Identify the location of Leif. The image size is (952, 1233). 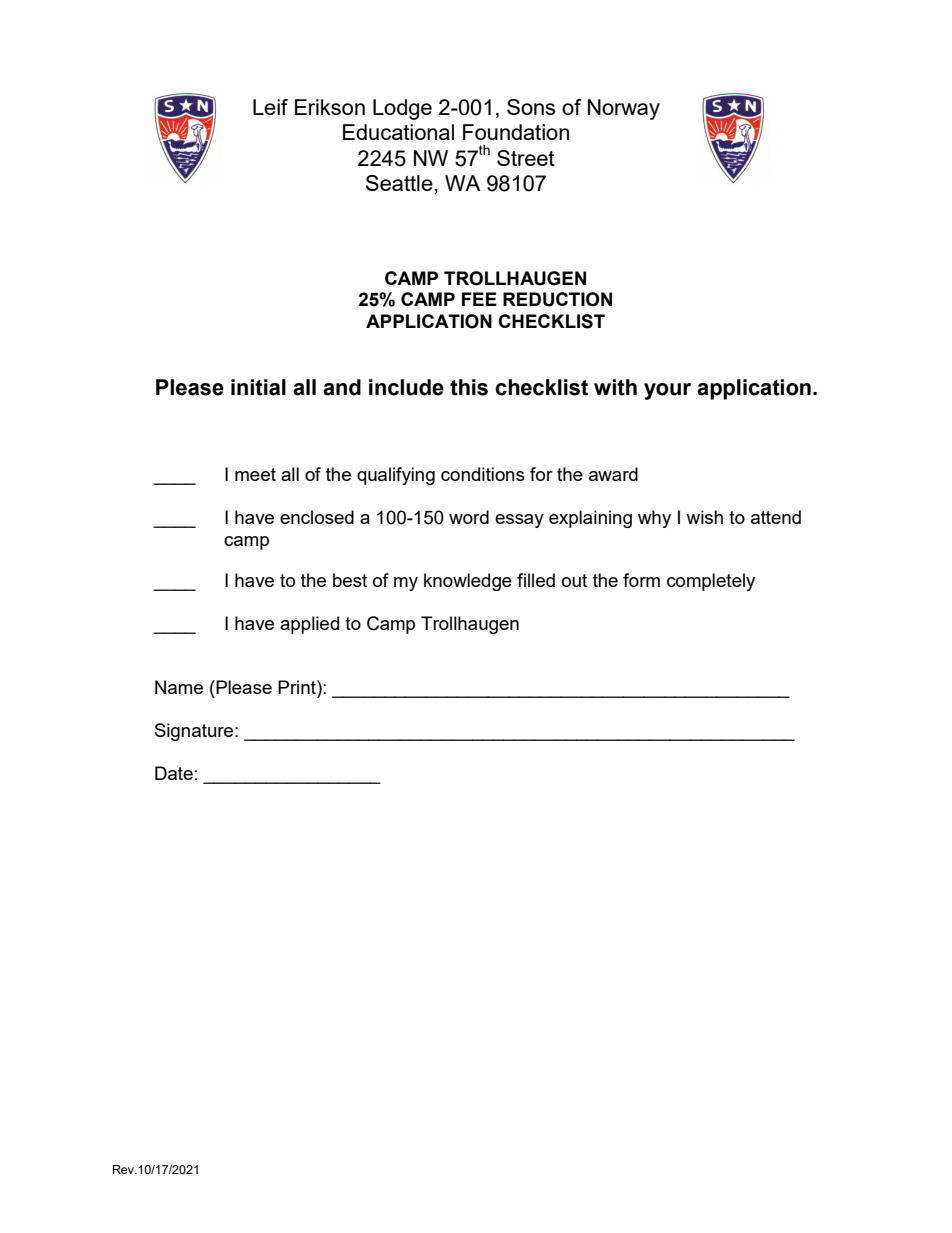
(270, 107).
